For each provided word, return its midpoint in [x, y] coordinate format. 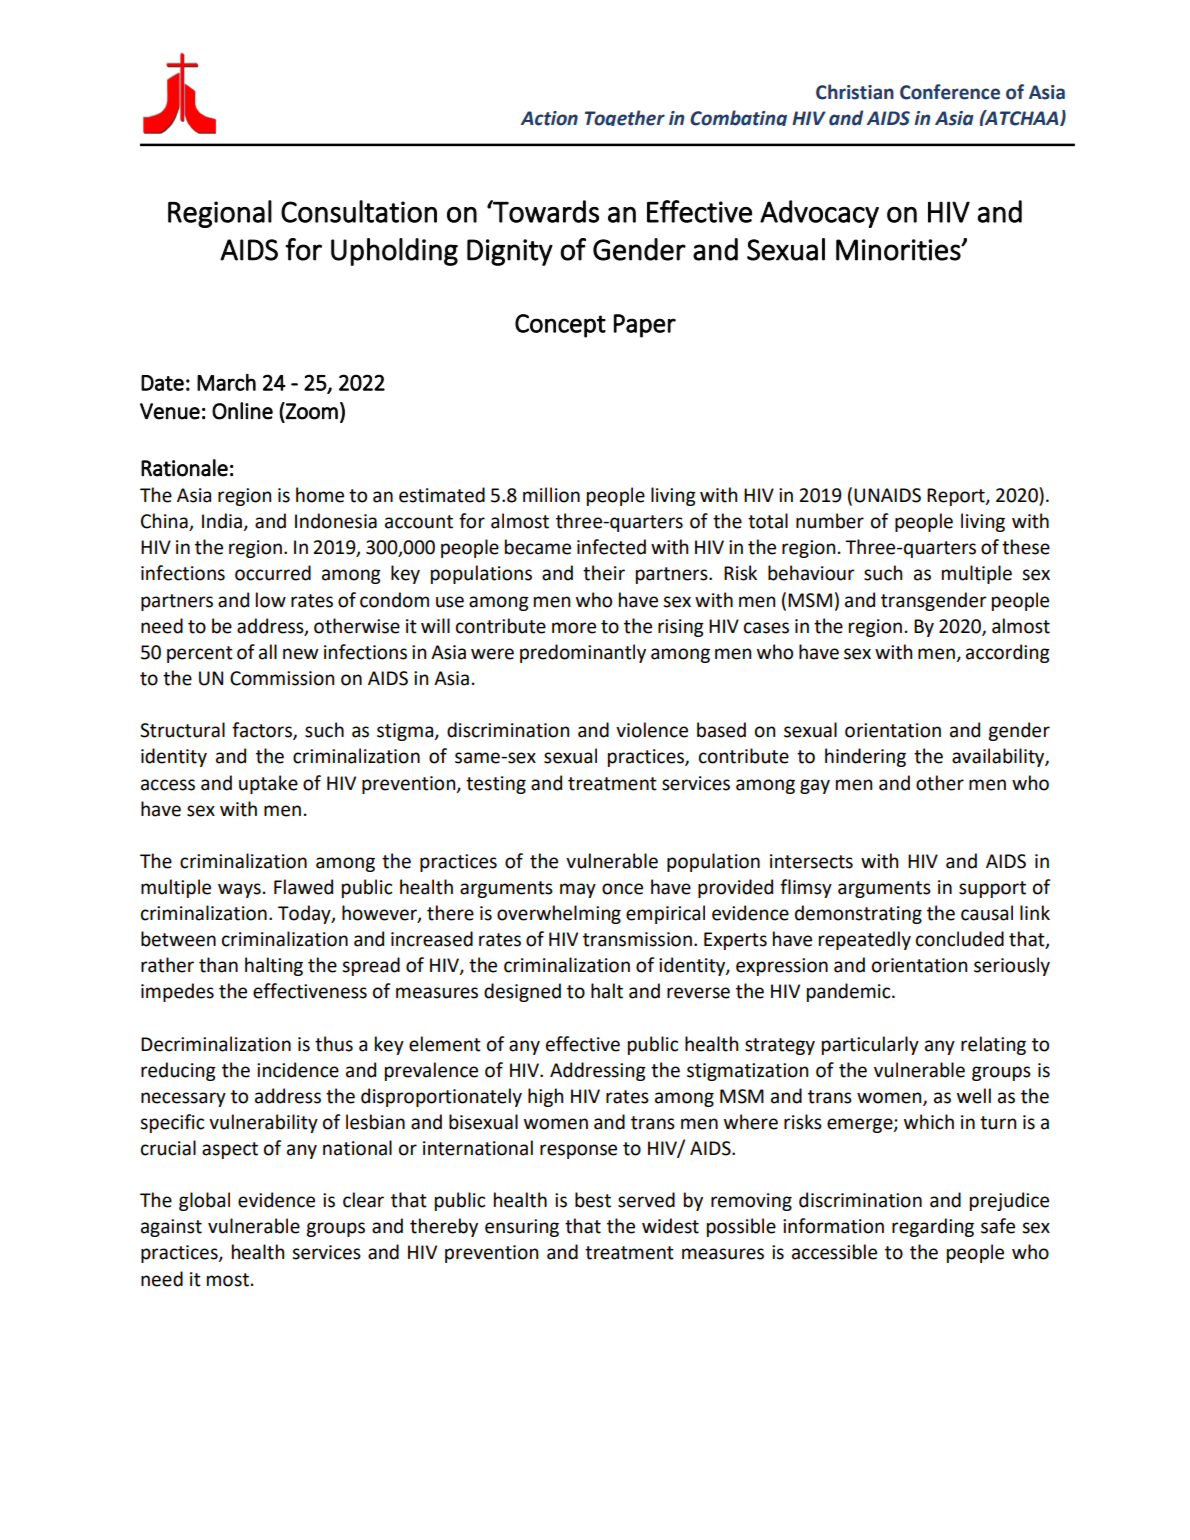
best [593, 1200]
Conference [950, 92]
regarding [933, 1227]
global [204, 1201]
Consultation [359, 211]
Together [625, 118]
